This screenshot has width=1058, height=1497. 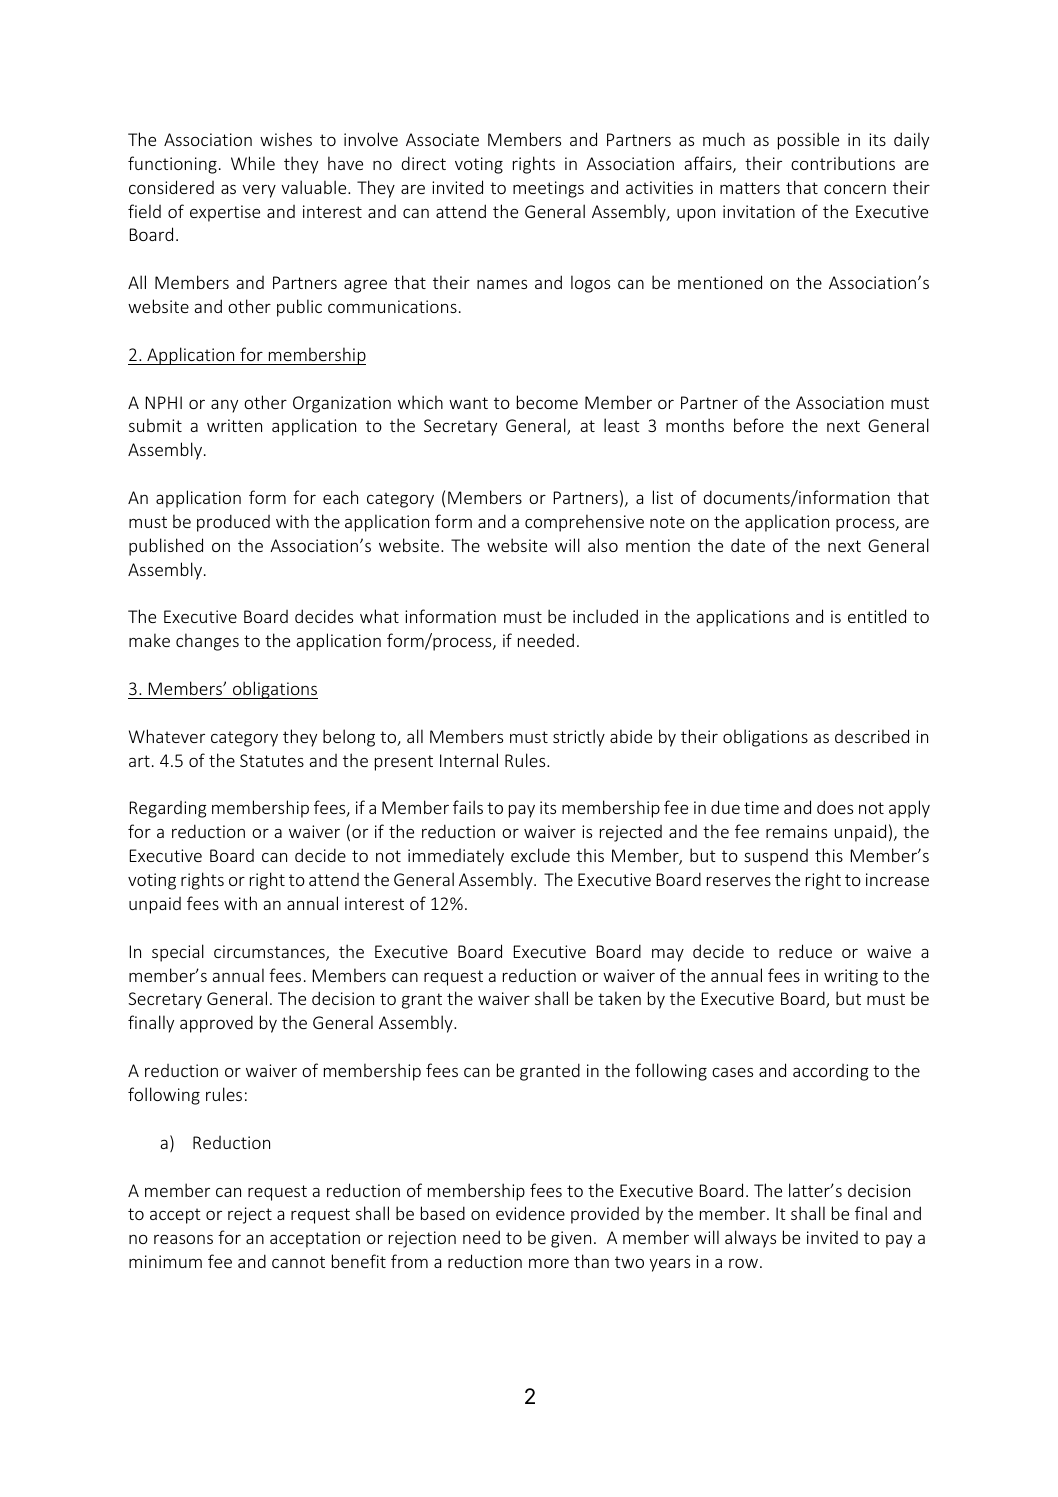 I want to click on comprehensive, so click(x=584, y=523).
